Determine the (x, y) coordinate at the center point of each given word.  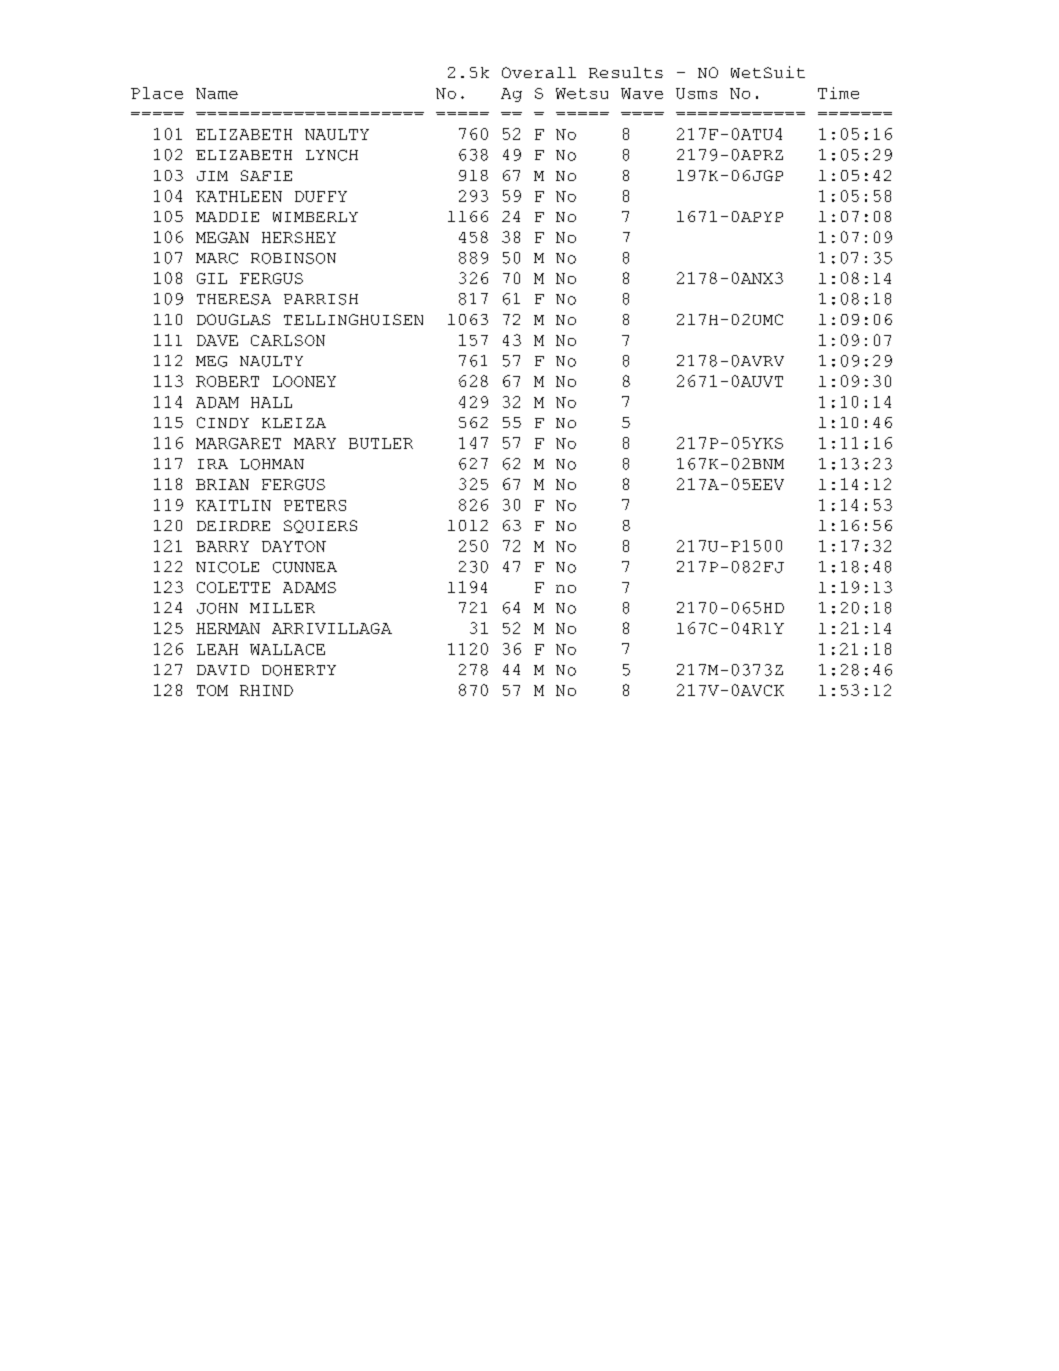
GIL (212, 278)
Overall (539, 72)
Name (217, 93)
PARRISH (321, 299)
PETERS (315, 505)
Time (838, 93)
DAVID (223, 670)
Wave (642, 93)
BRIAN (222, 484)
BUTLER (381, 443)
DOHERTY (299, 670)
